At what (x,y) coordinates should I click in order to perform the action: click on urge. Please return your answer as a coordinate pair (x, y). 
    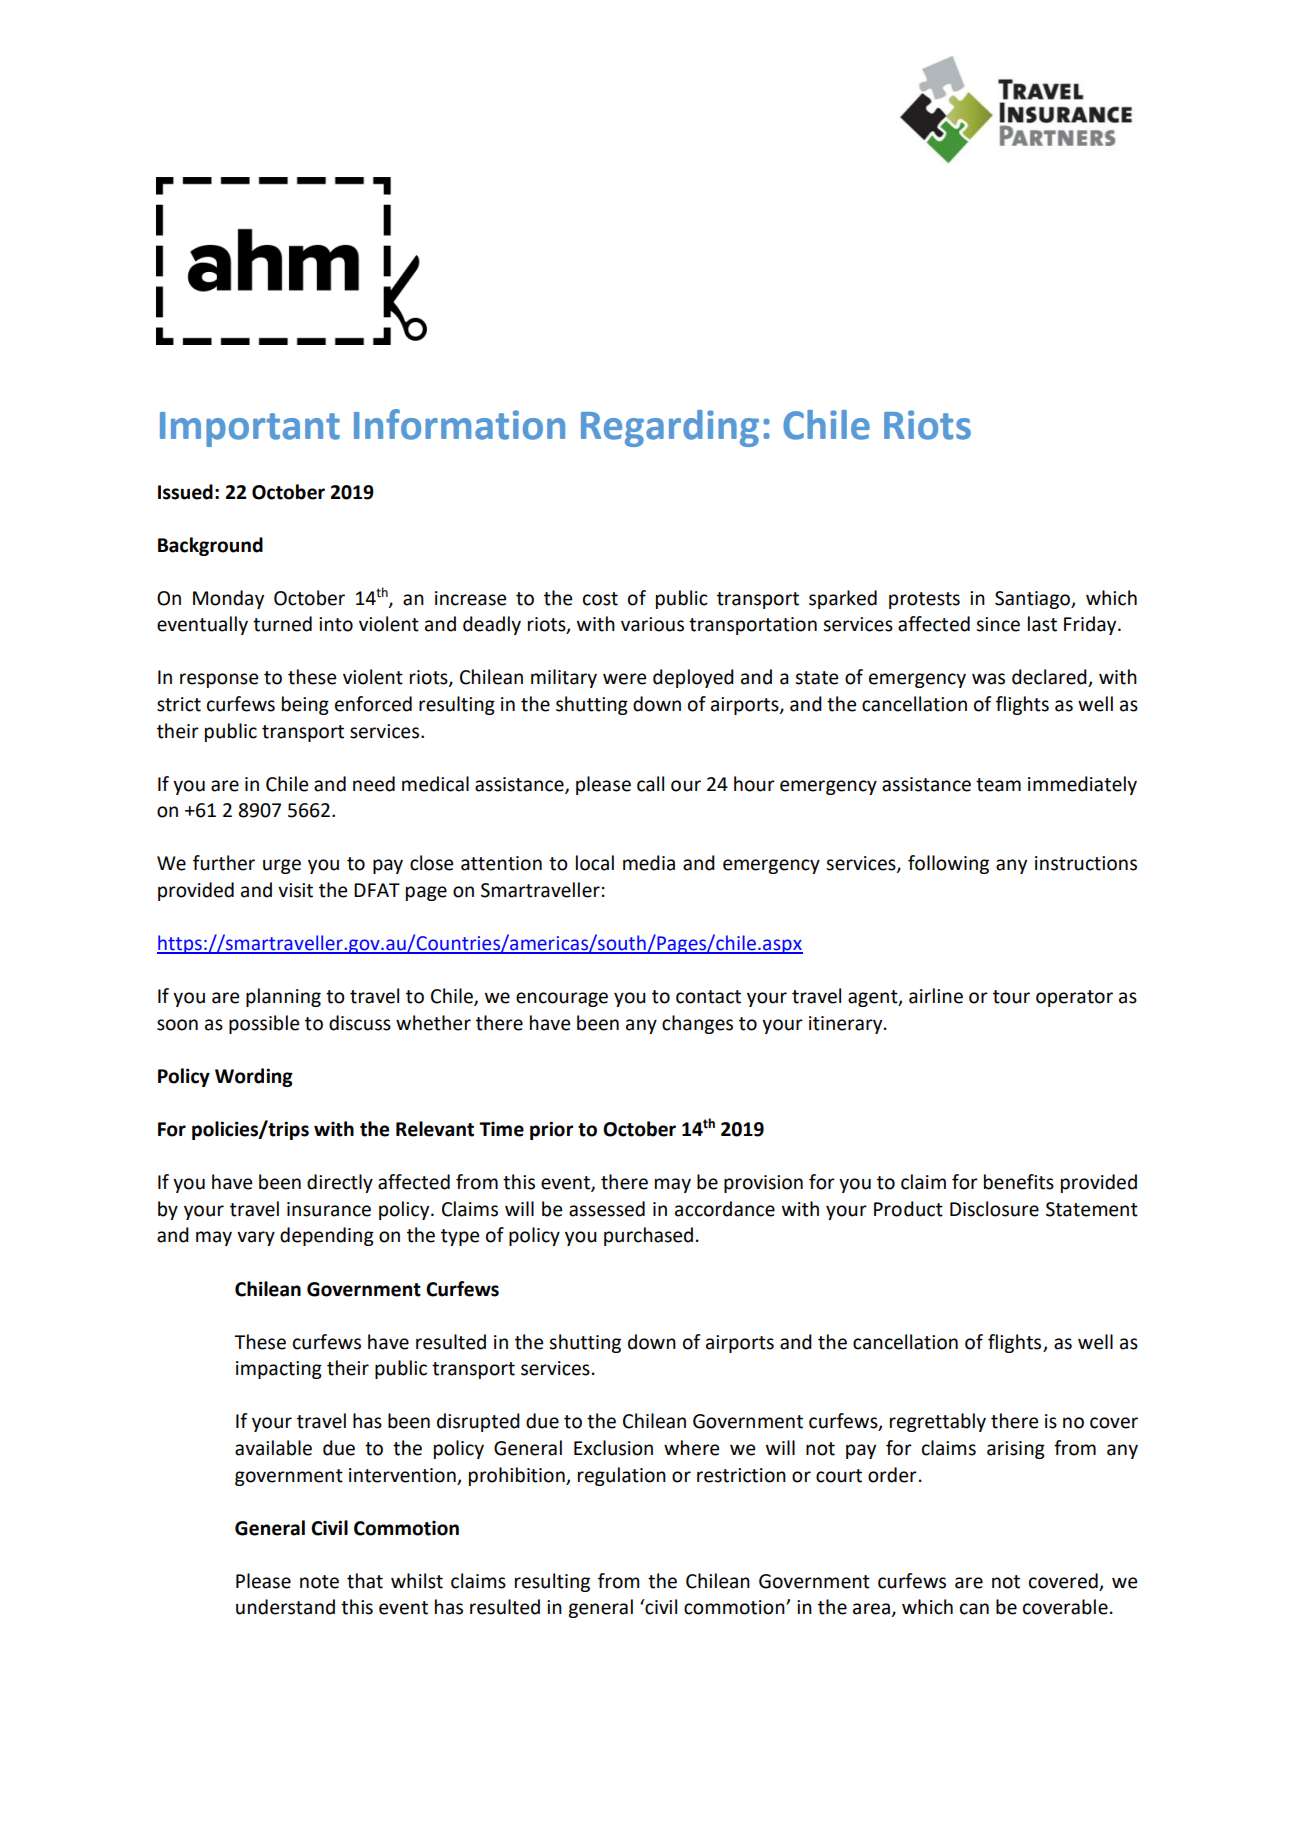
    Looking at the image, I should click on (282, 866).
